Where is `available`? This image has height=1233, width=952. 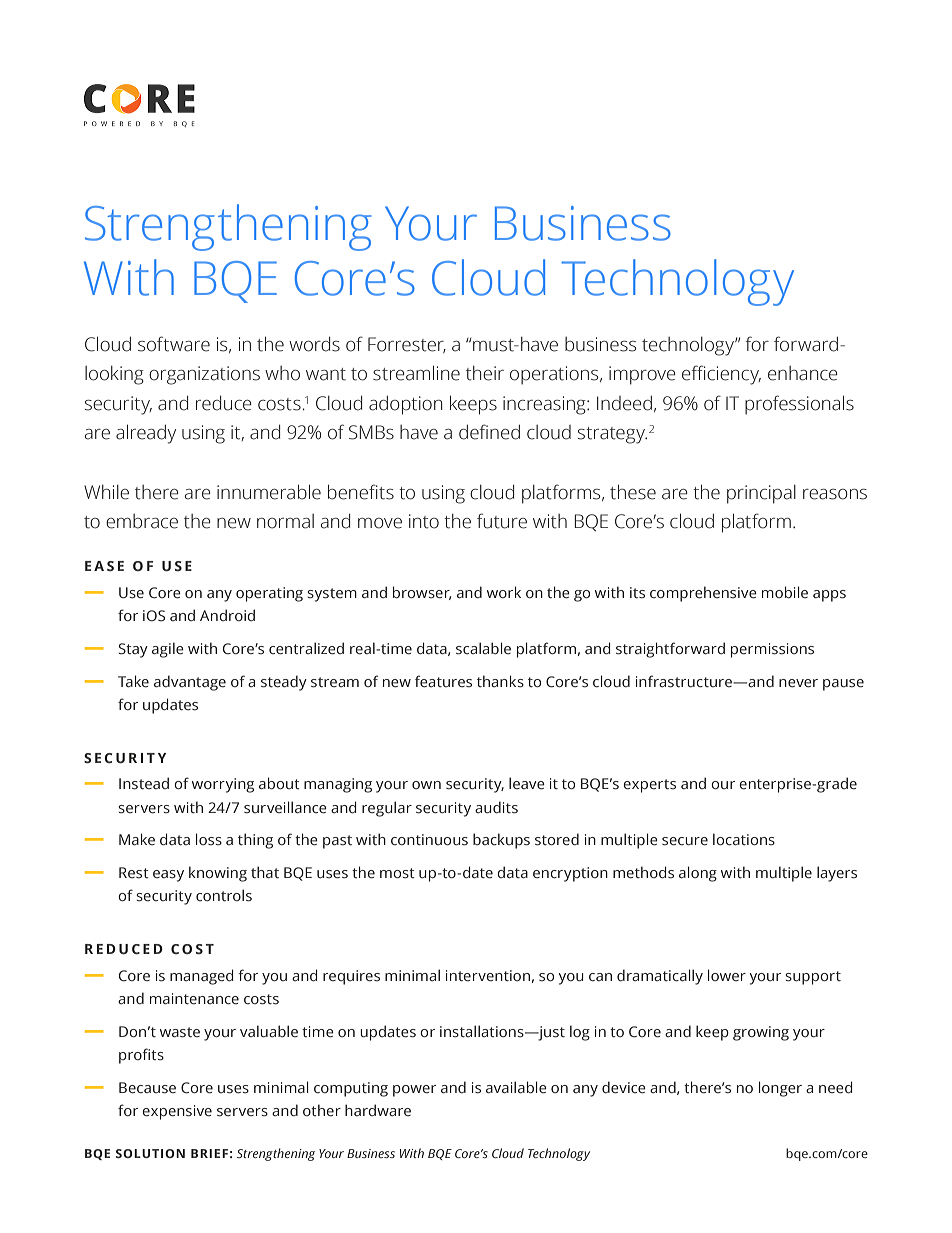 available is located at coordinates (516, 1087).
